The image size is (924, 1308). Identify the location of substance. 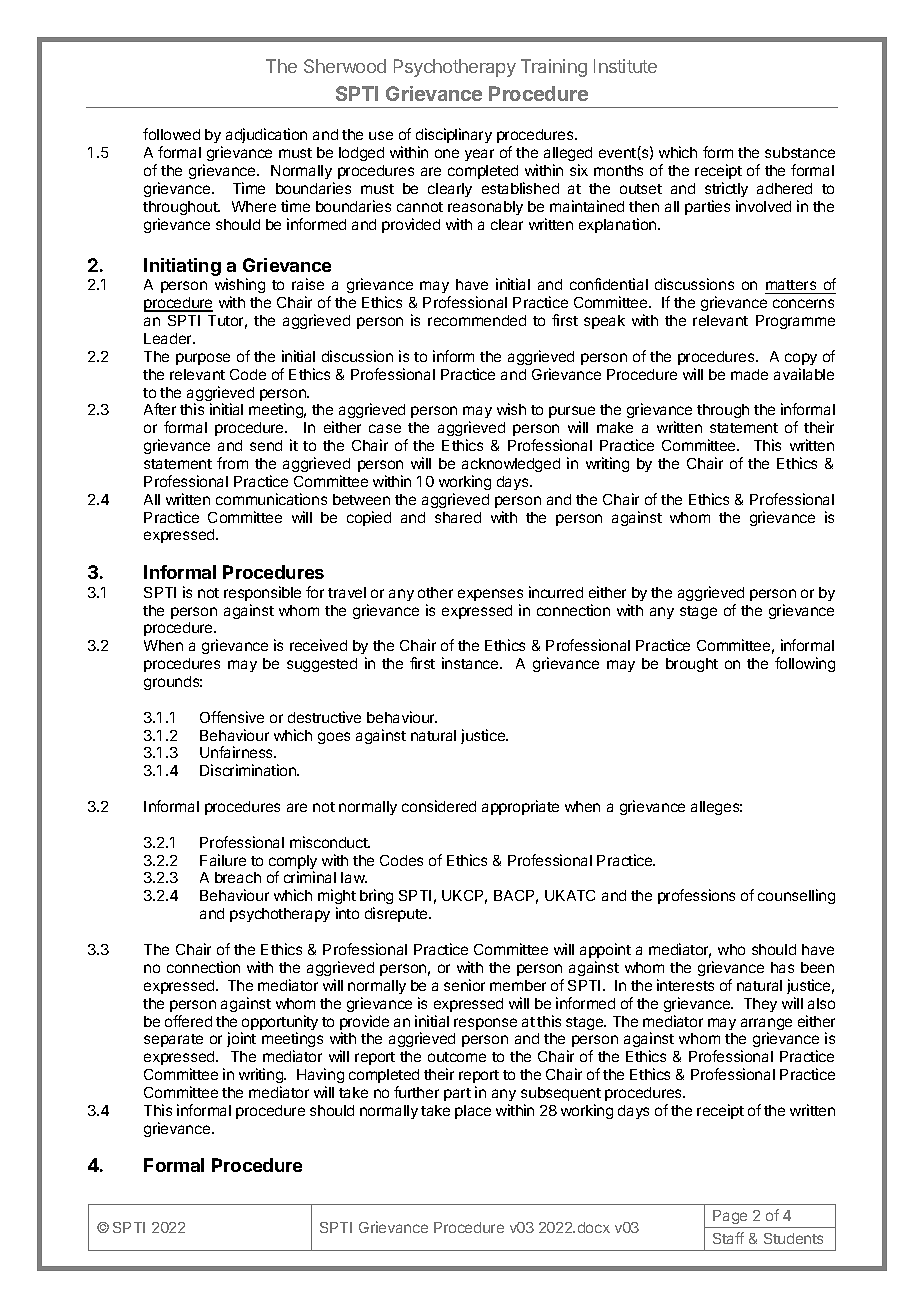
(800, 152).
